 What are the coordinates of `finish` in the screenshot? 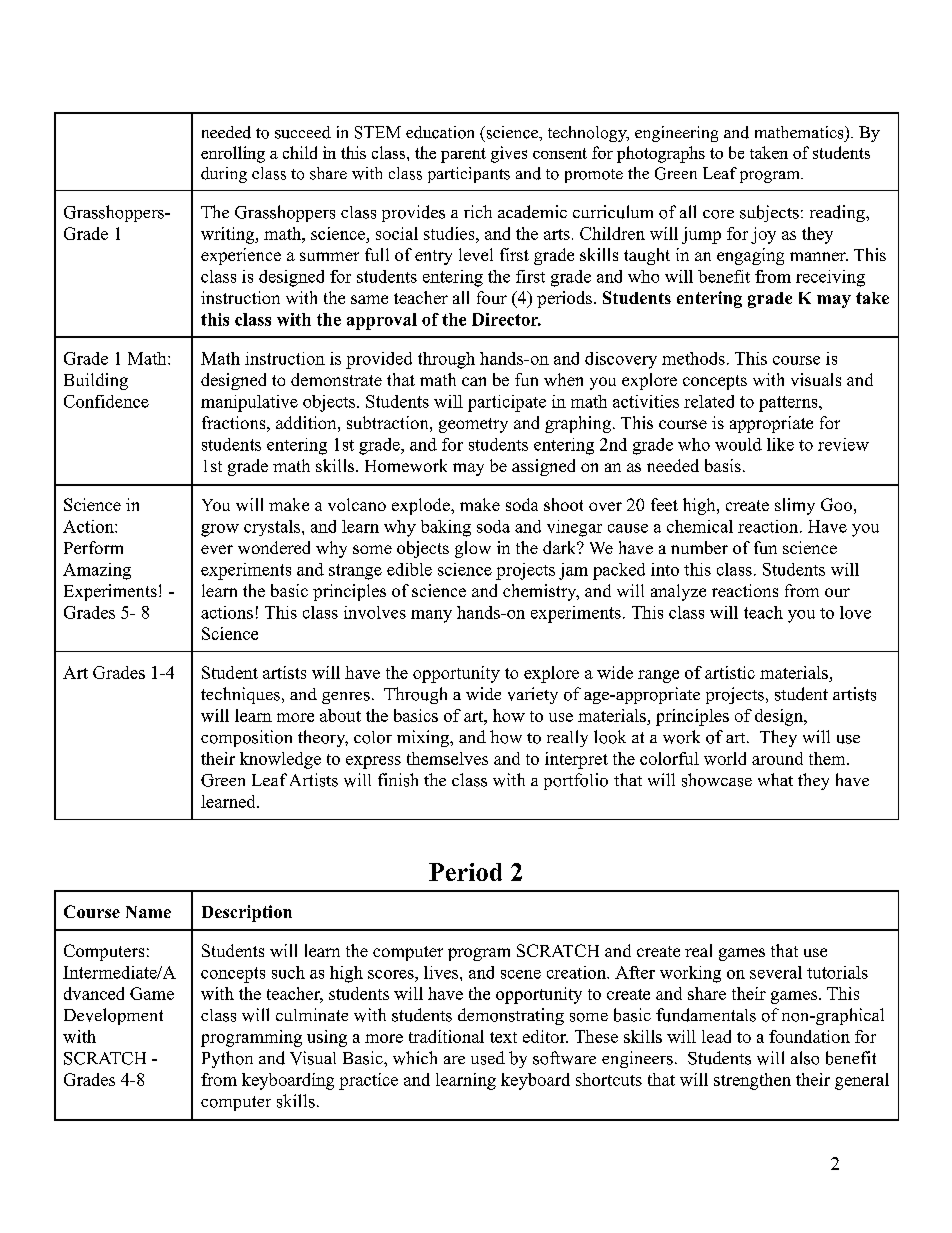 It's located at (398, 780).
